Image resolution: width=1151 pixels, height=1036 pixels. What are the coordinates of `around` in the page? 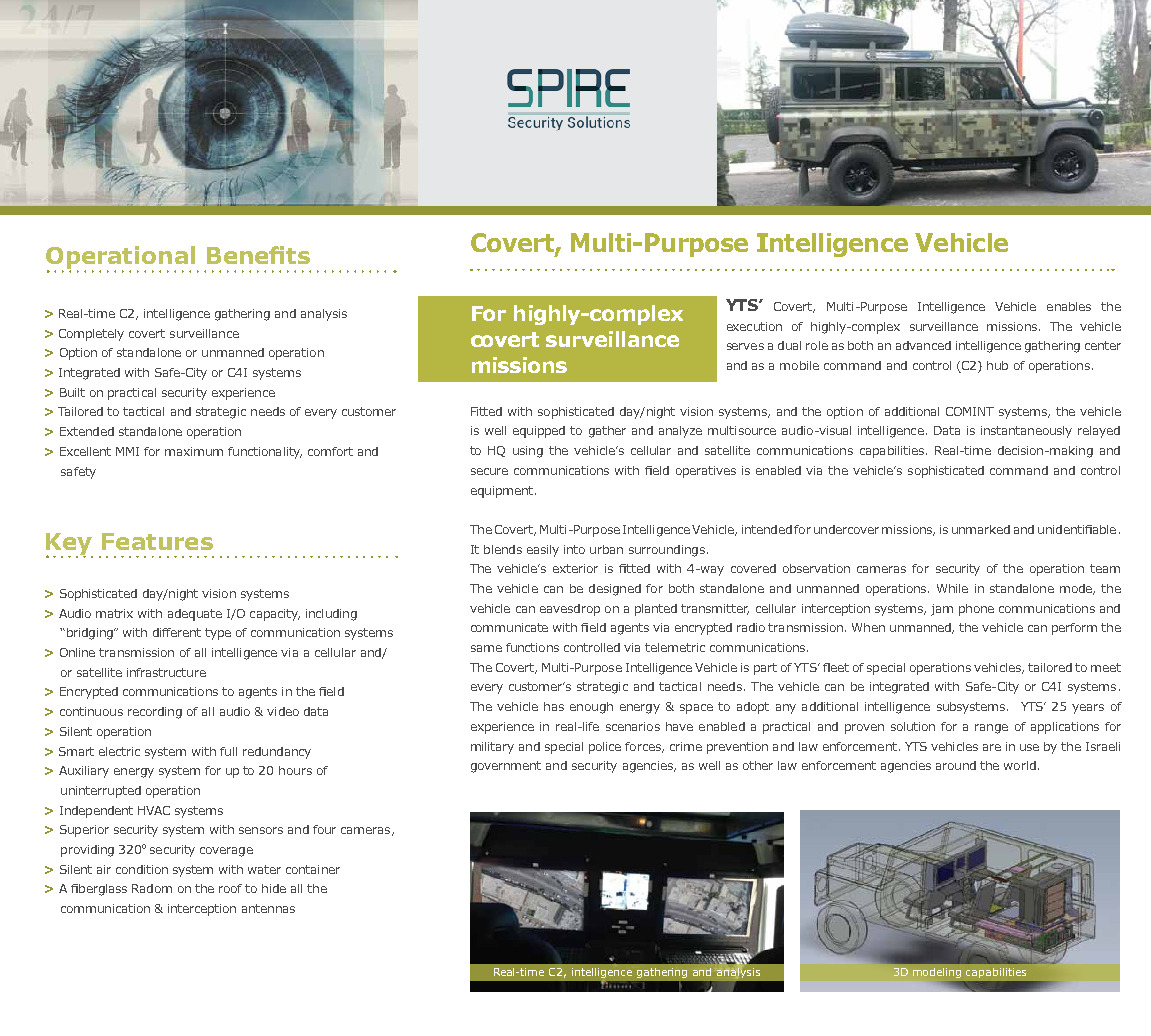 It's located at (956, 765).
